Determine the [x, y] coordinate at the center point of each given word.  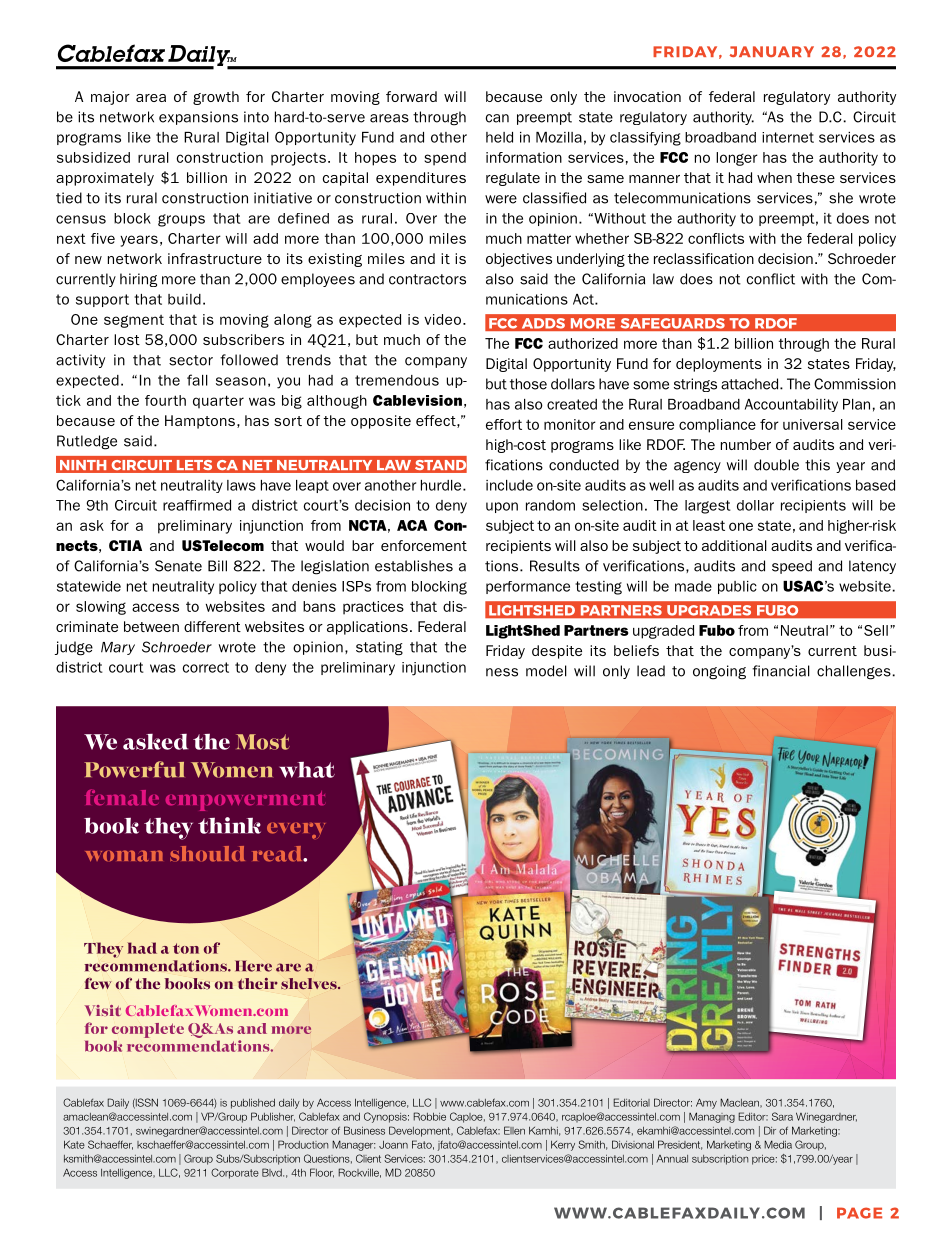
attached [749, 384]
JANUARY [771, 51]
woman [124, 856]
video [442, 319]
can [497, 118]
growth [216, 98]
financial [781, 671]
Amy [706, 1103]
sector [191, 360]
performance [528, 587]
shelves [310, 984]
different [212, 626]
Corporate [235, 1173]
